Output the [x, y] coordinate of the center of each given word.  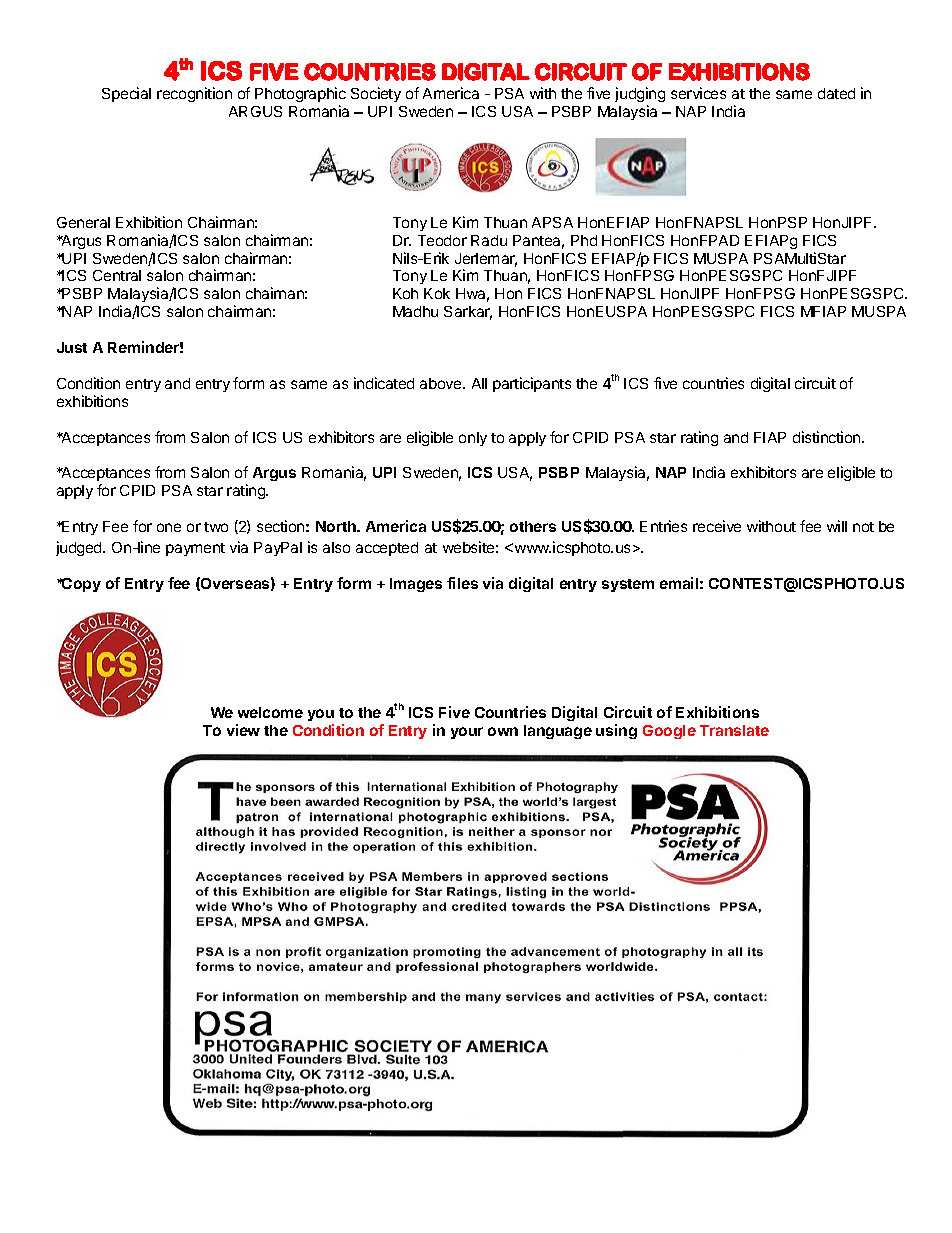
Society [376, 94]
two [216, 527]
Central [117, 275]
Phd [584, 240]
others [533, 526]
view [243, 730]
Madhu [415, 311]
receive [717, 526]
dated [836, 93]
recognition [194, 94]
